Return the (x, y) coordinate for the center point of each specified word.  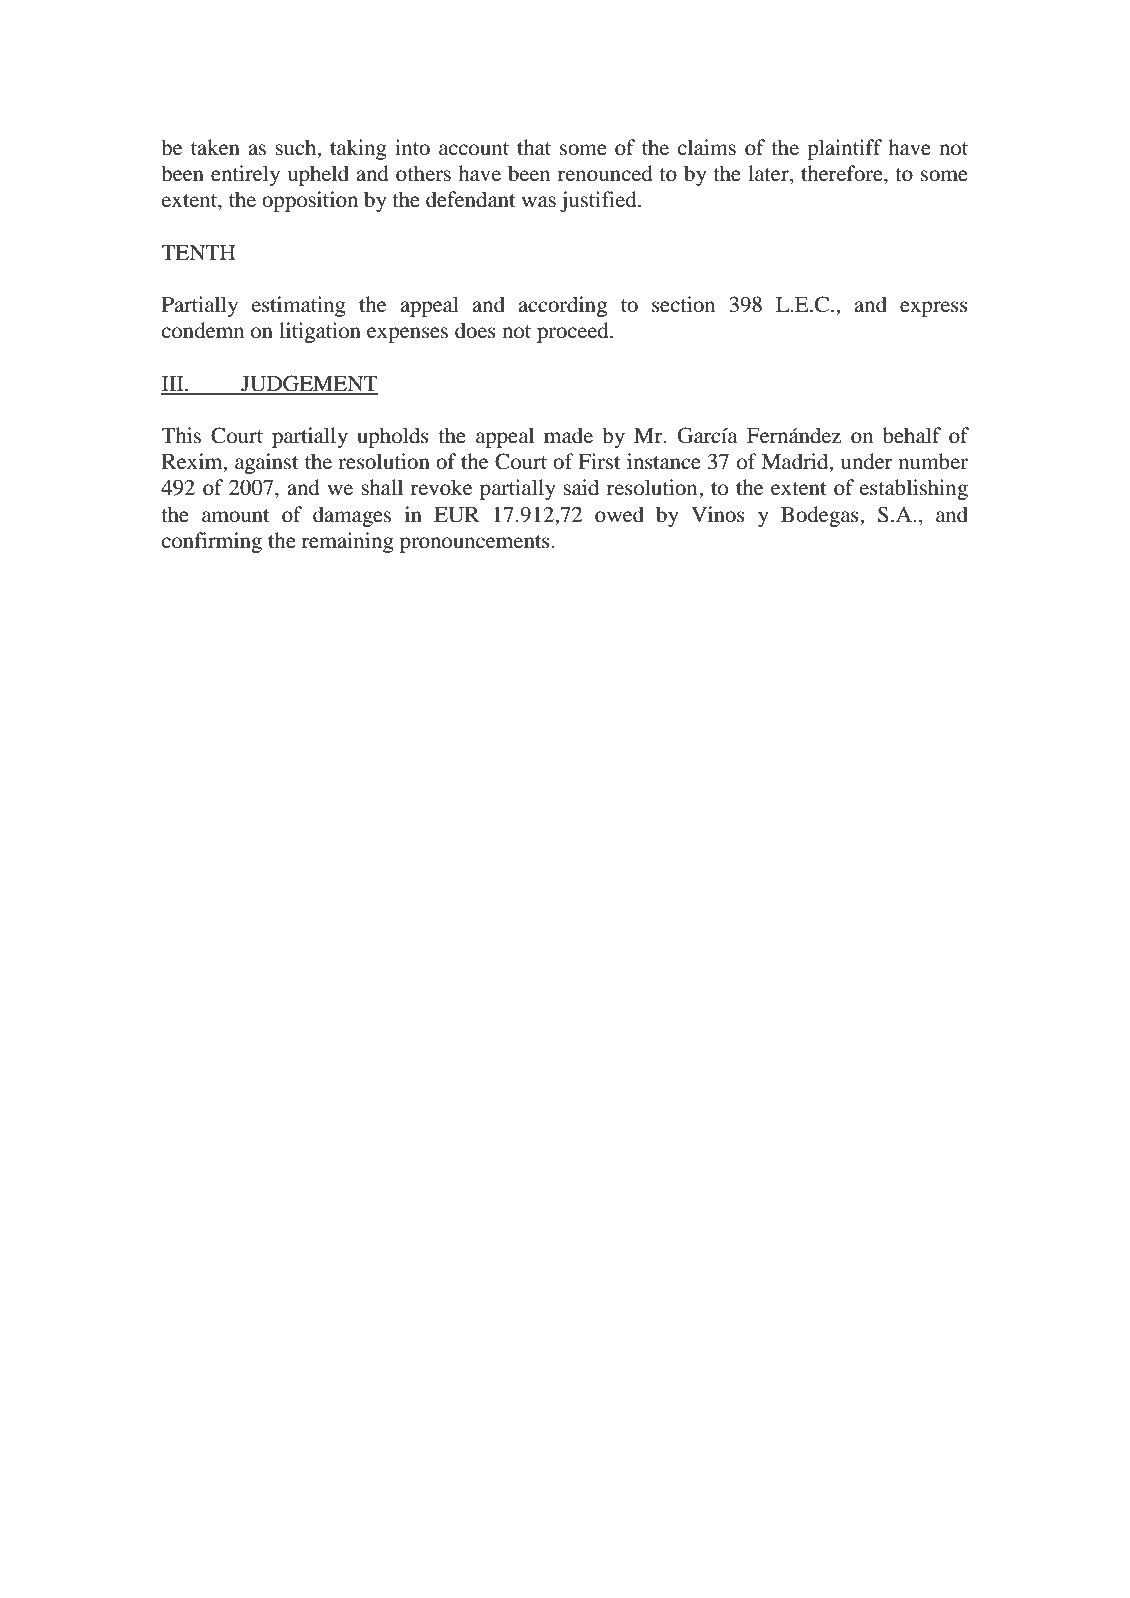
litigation (320, 332)
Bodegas (821, 516)
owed (619, 514)
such (297, 148)
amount (235, 516)
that (534, 147)
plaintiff (844, 149)
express (934, 309)
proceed (574, 332)
